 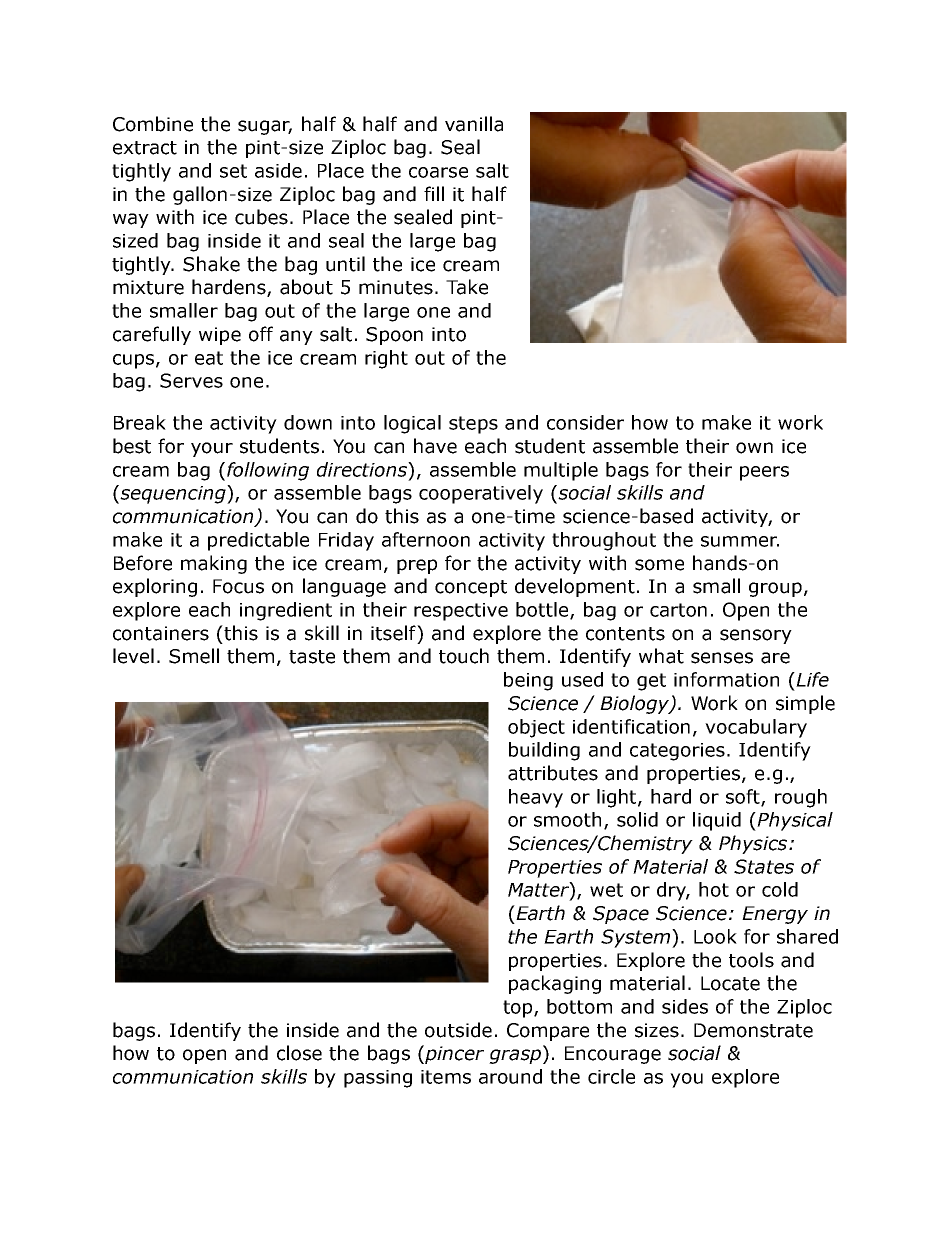 What do you see at coordinates (453, 1054) in the page?
I see `pincer` at bounding box center [453, 1054].
